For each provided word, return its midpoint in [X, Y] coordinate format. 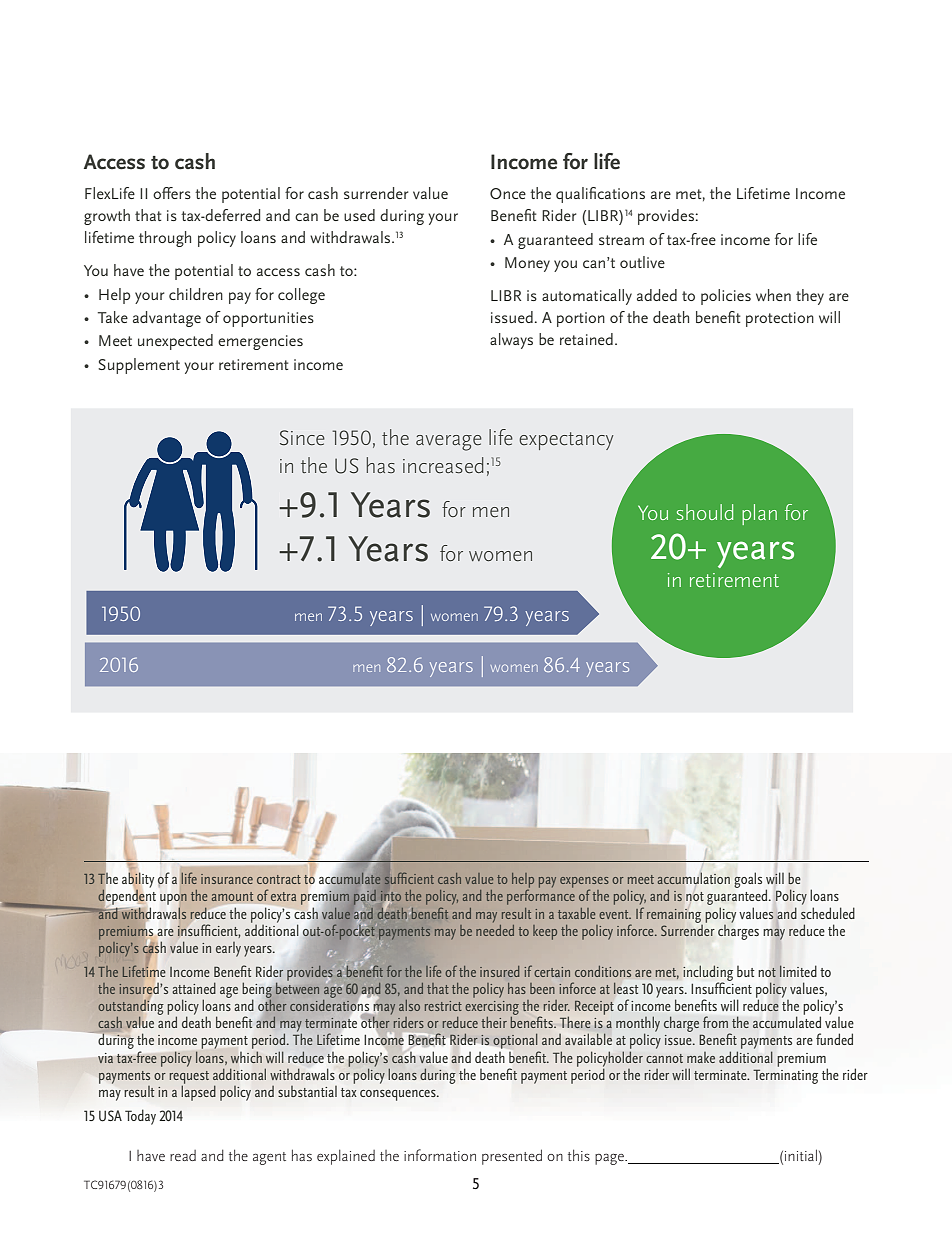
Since [302, 438]
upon [173, 900]
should [705, 512]
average [449, 443]
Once [508, 193]
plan [759, 514]
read [183, 1155]
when [773, 295]
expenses [584, 883]
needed [495, 930]
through [165, 239]
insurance [227, 879]
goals [748, 880]
